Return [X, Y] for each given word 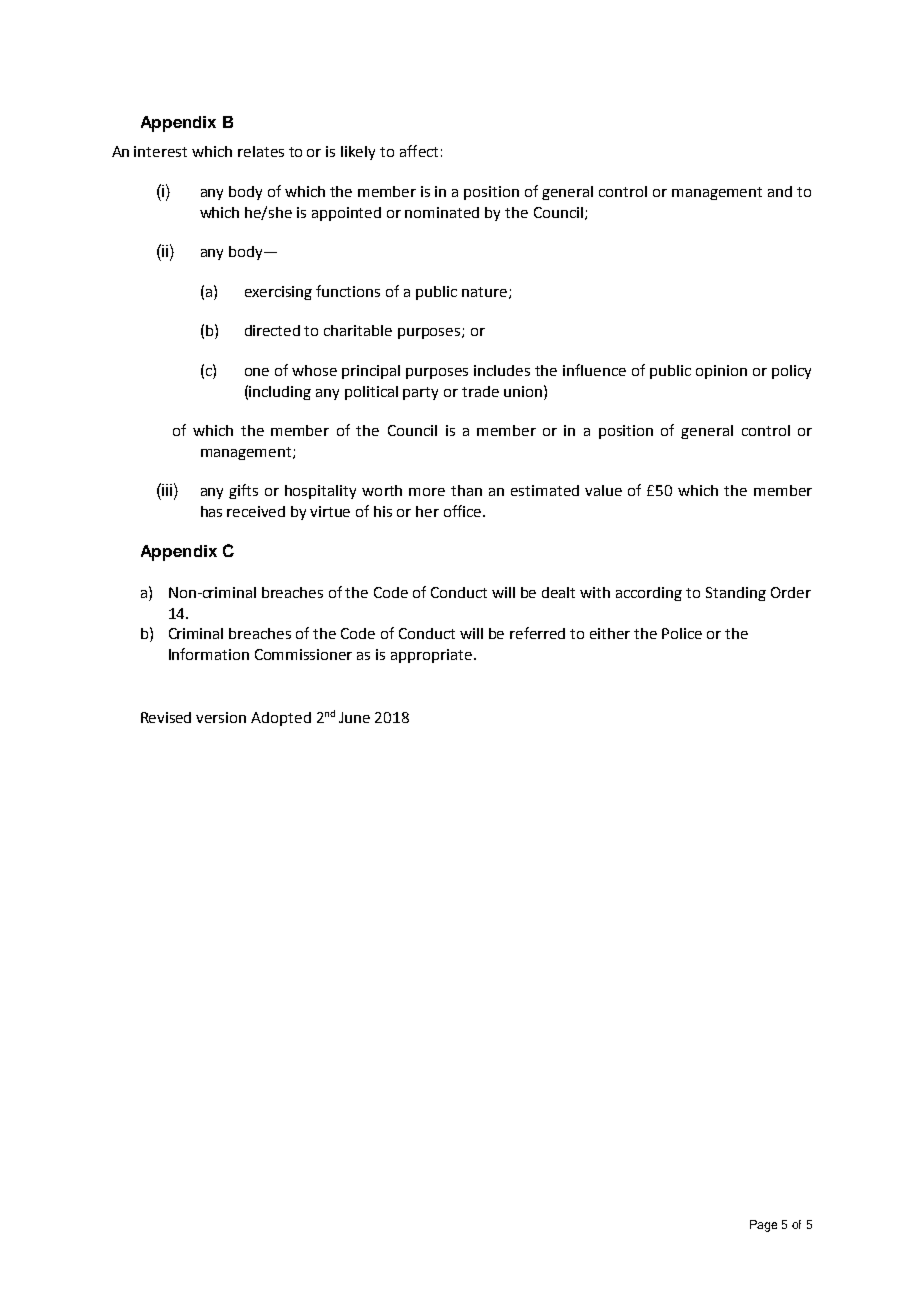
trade [480, 391]
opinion [721, 372]
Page [763, 1226]
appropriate [431, 656]
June [354, 717]
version [221, 717]
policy [791, 372]
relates [261, 151]
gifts [243, 491]
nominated [442, 212]
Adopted [281, 719]
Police [682, 633]
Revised [166, 717]
